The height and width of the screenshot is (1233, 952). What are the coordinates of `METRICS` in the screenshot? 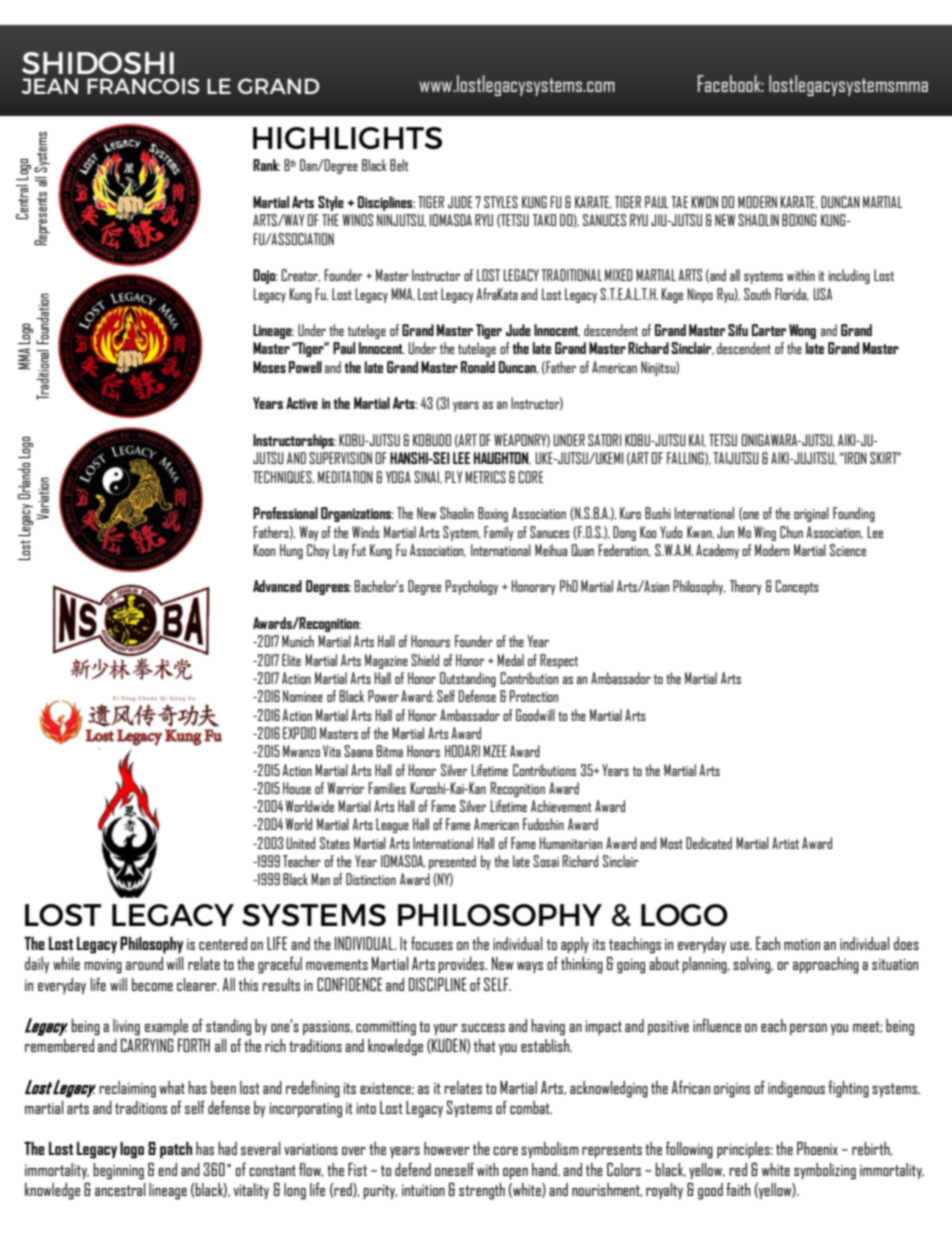 It's located at (486, 477).
